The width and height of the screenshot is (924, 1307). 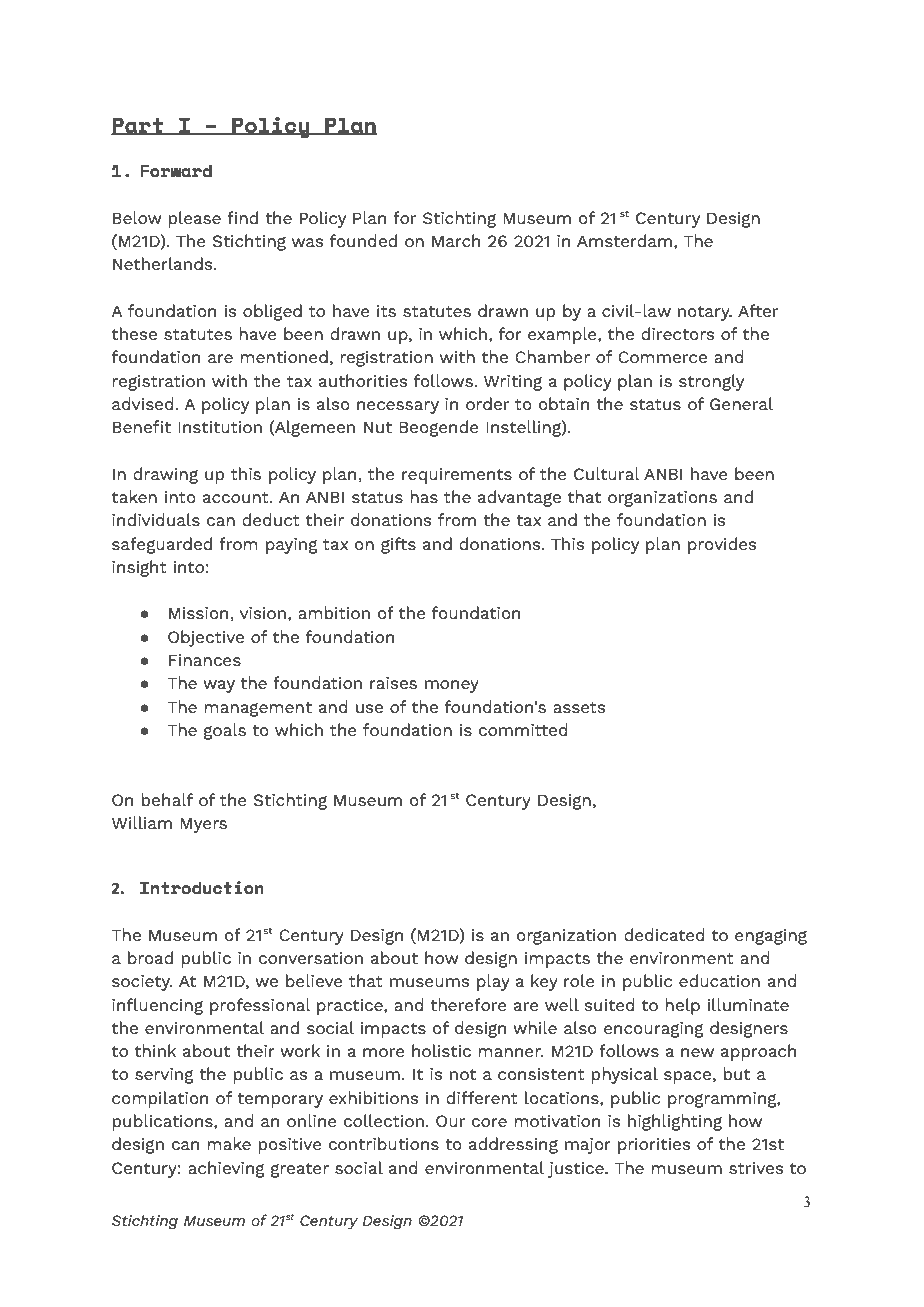 What do you see at coordinates (229, 1143) in the screenshot?
I see `make` at bounding box center [229, 1143].
